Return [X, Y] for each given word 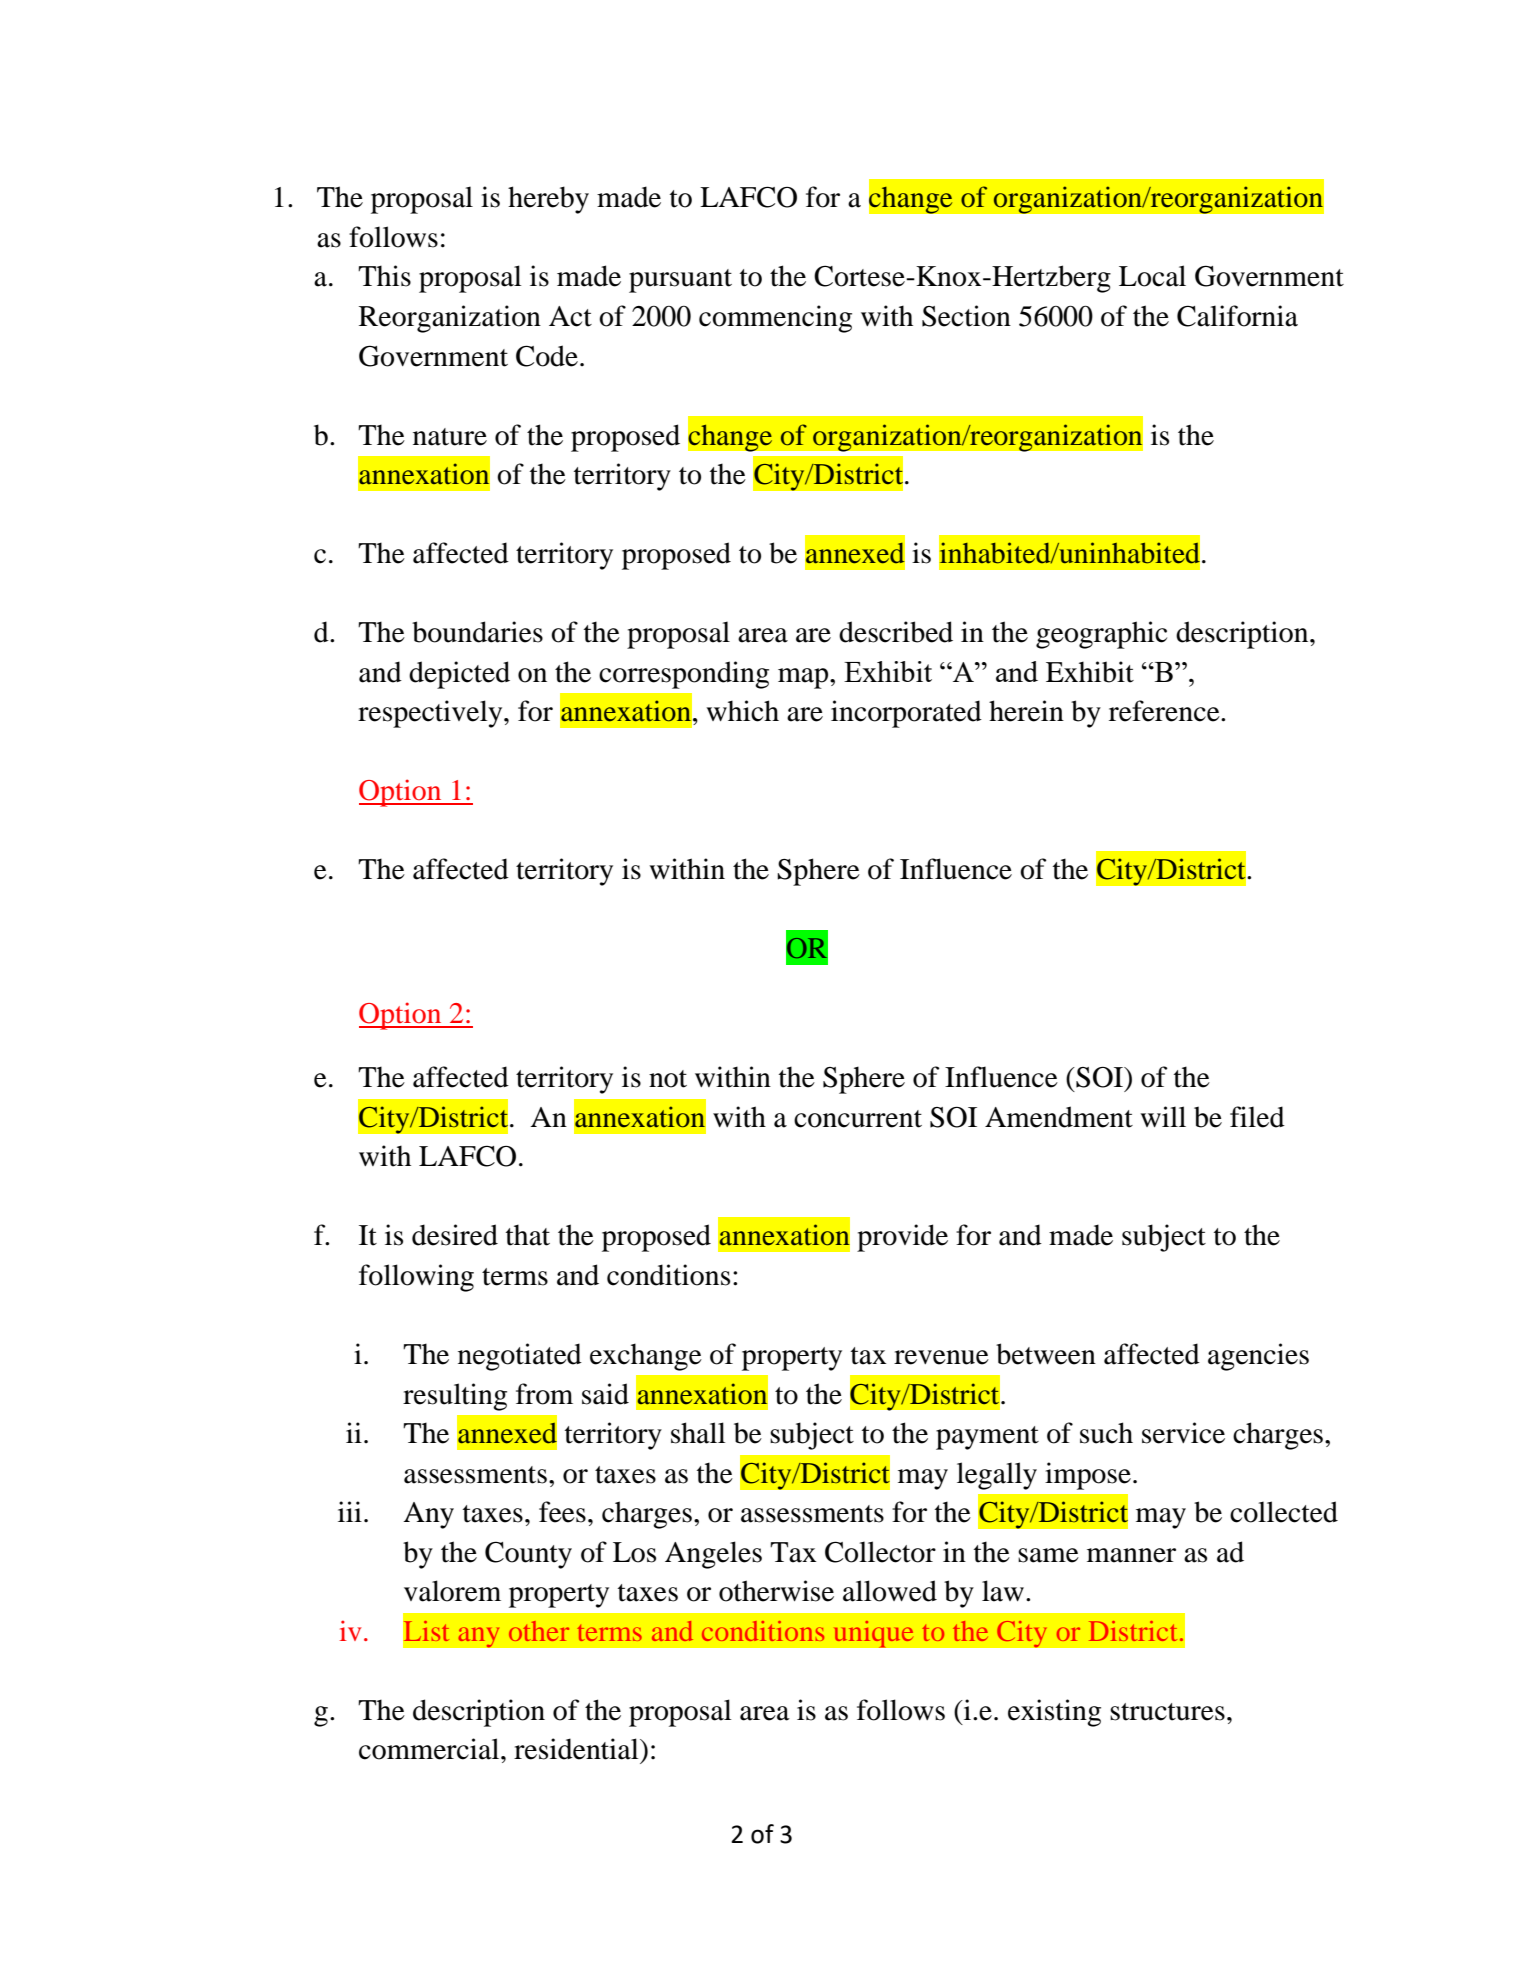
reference [1165, 711]
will [1163, 1116]
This [384, 276]
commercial [430, 1749]
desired [455, 1235]
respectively [431, 714]
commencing [775, 319]
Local [1152, 276]
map [804, 678]
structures [1167, 1712]
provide [902, 1238]
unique [873, 1634]
